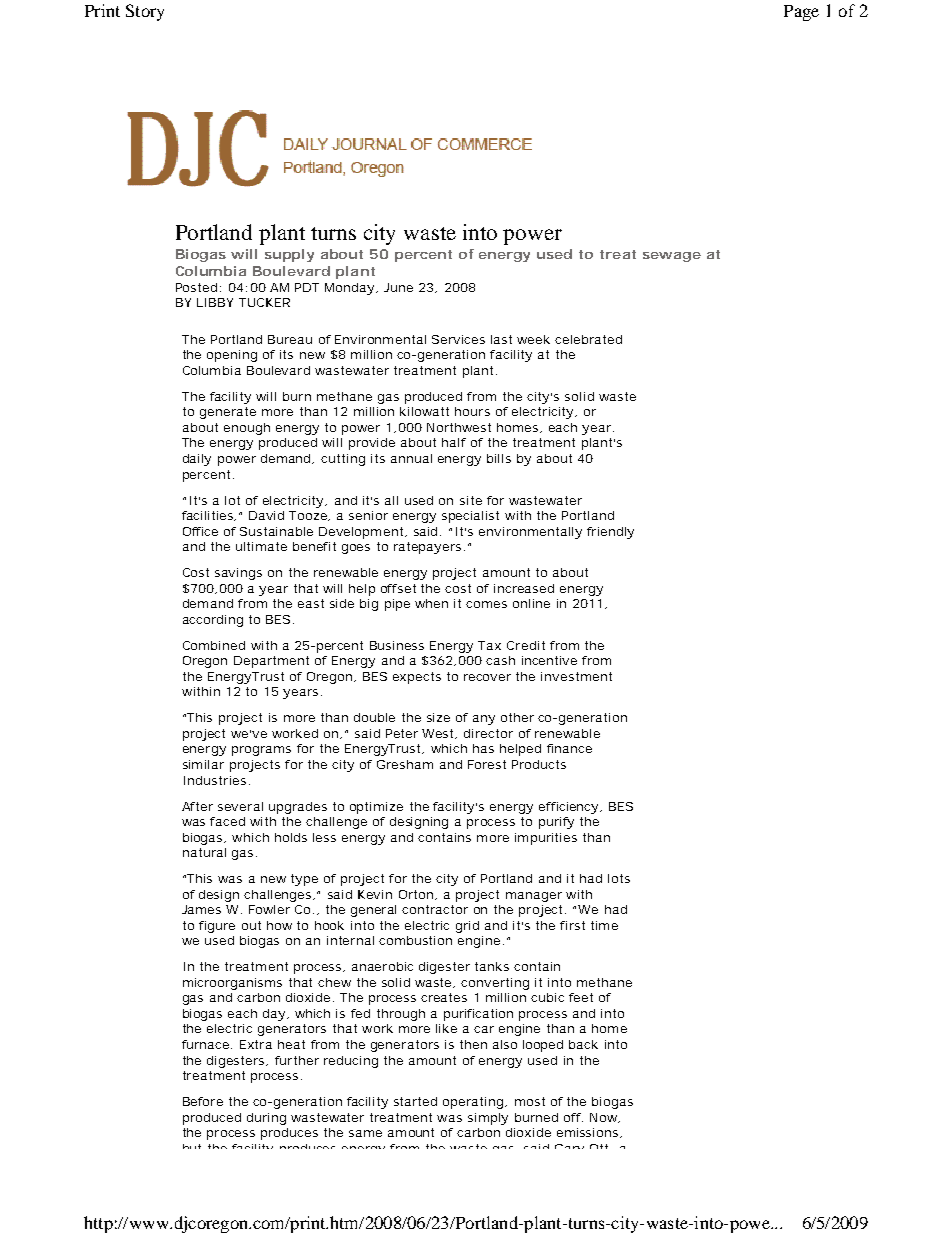 This screenshot has width=952, height=1233. What do you see at coordinates (203, 1101) in the screenshot?
I see `Before` at bounding box center [203, 1101].
